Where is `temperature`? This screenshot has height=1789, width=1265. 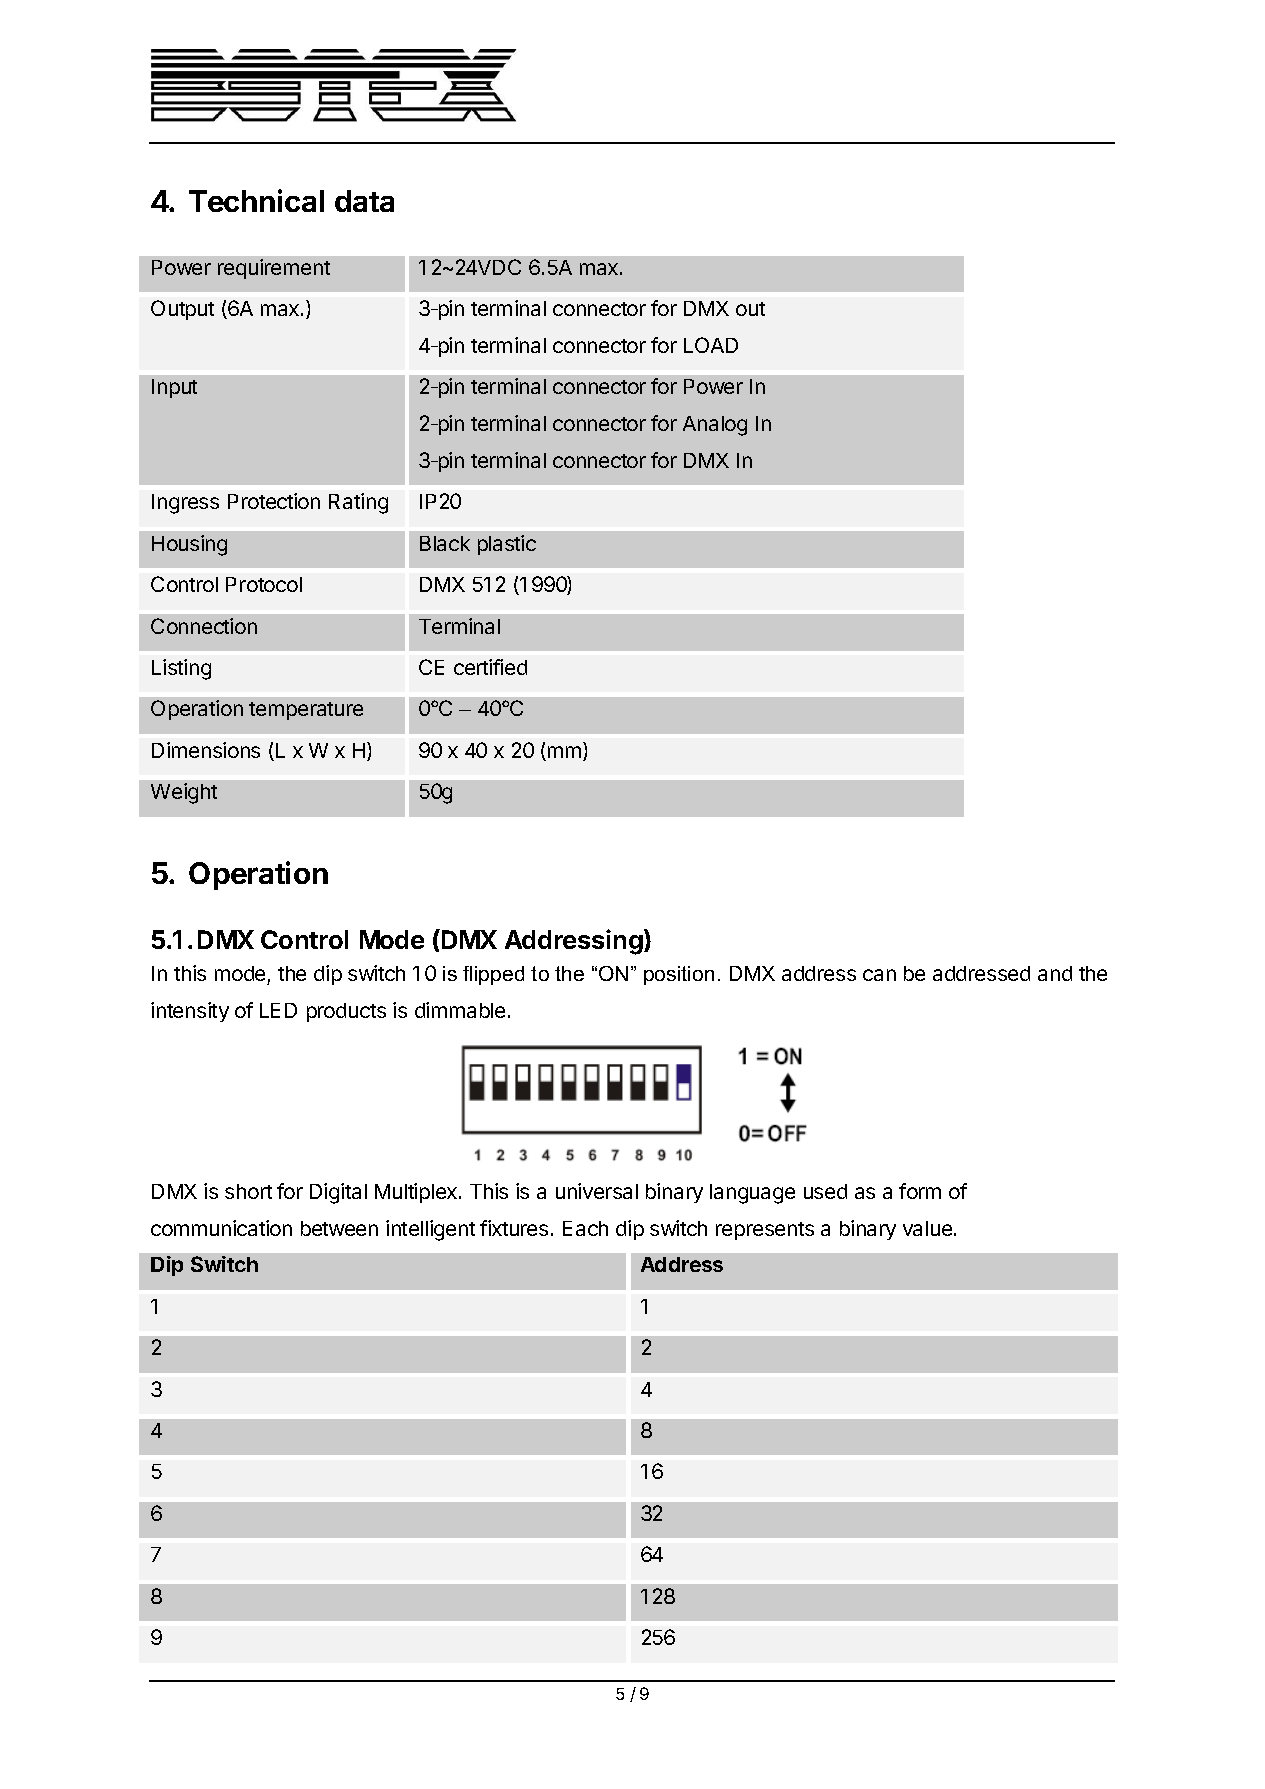 temperature is located at coordinates (306, 711).
